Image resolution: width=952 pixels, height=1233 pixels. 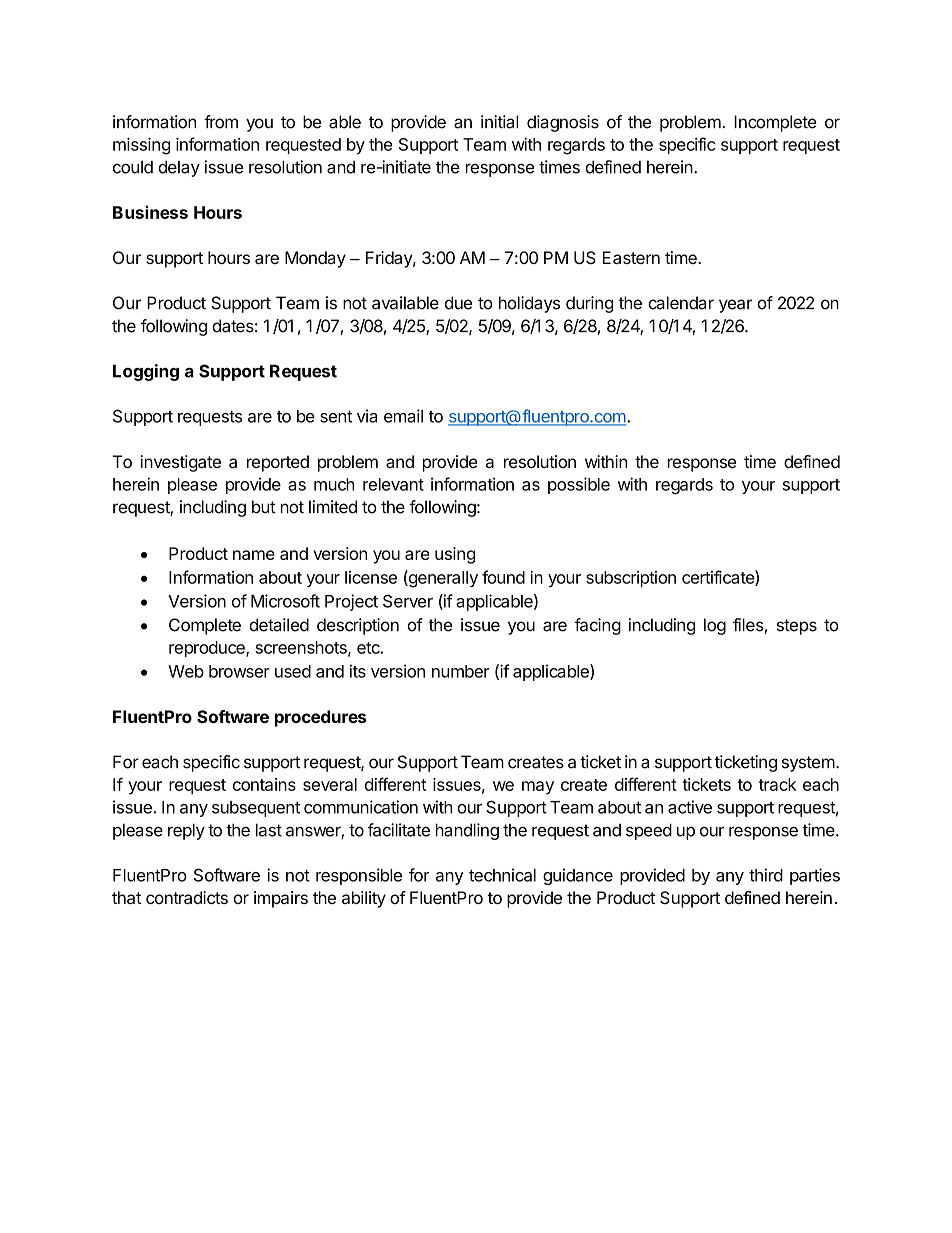 I want to click on diagnosis, so click(x=563, y=123).
